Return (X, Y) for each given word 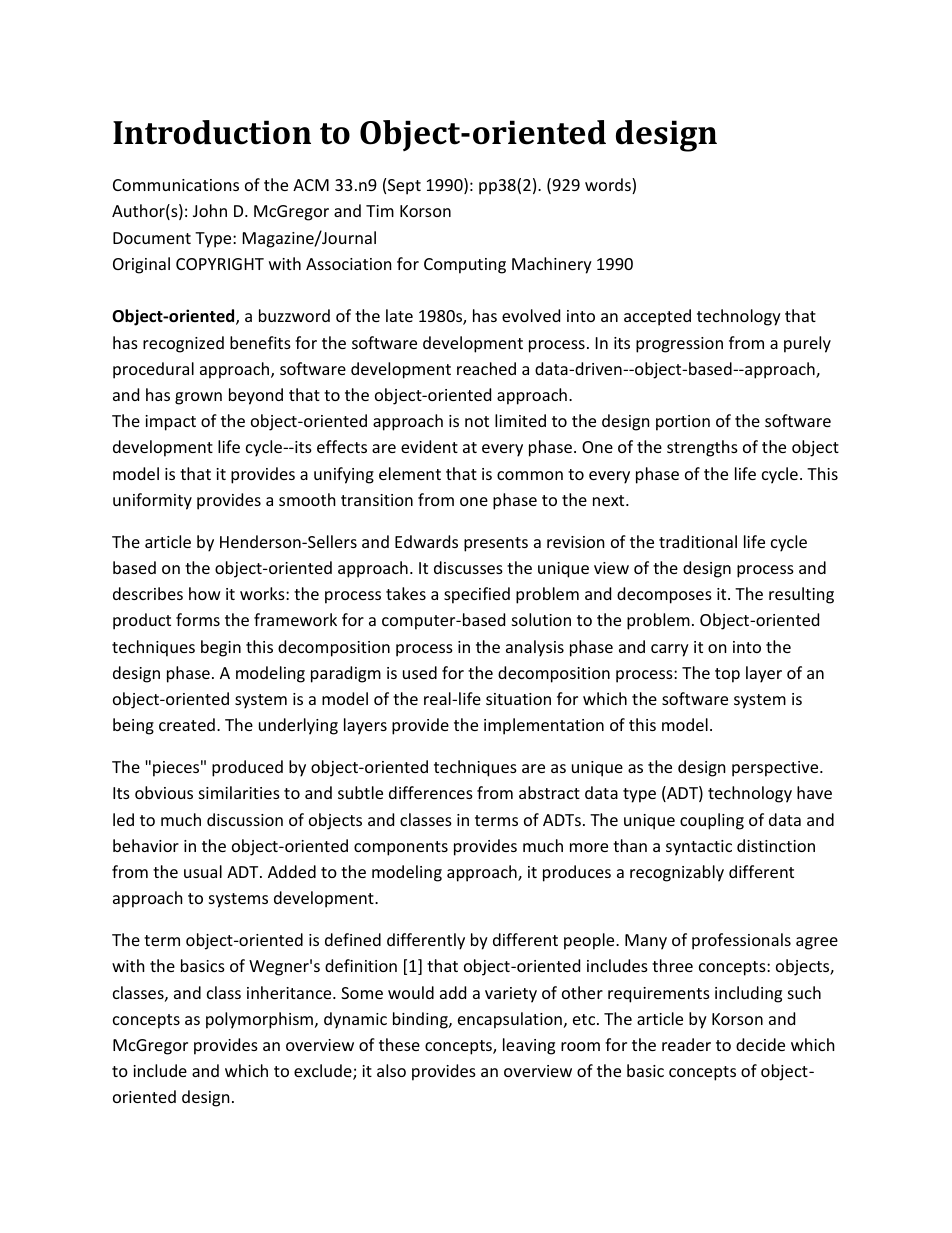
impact (170, 423)
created (187, 724)
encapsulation (510, 1020)
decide (760, 1044)
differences (431, 792)
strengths (702, 448)
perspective (776, 769)
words (609, 186)
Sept (404, 187)
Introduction (212, 132)
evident (429, 446)
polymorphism (261, 1020)
